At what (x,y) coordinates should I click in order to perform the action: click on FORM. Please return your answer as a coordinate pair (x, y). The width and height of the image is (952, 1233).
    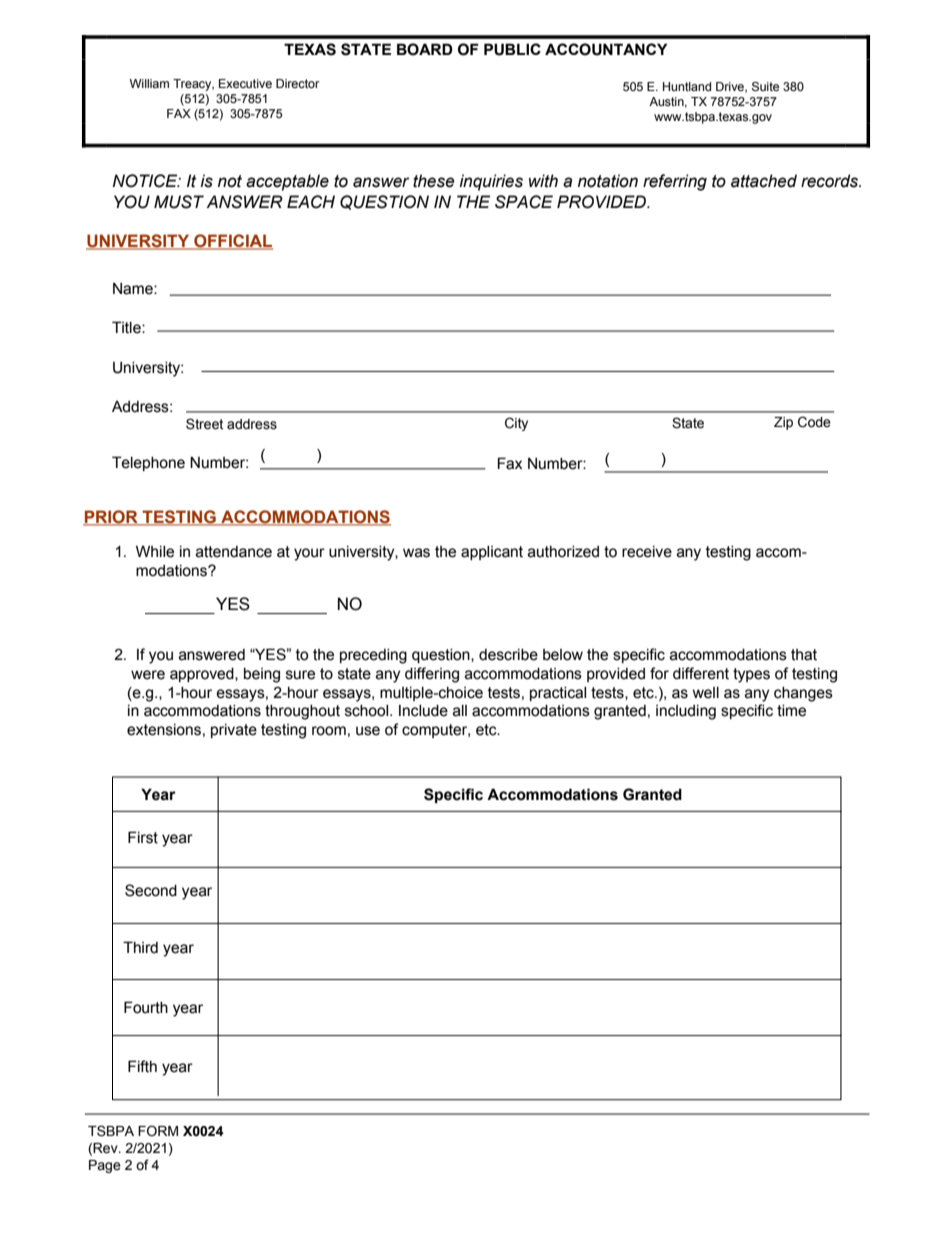
    Looking at the image, I should click on (158, 1130).
